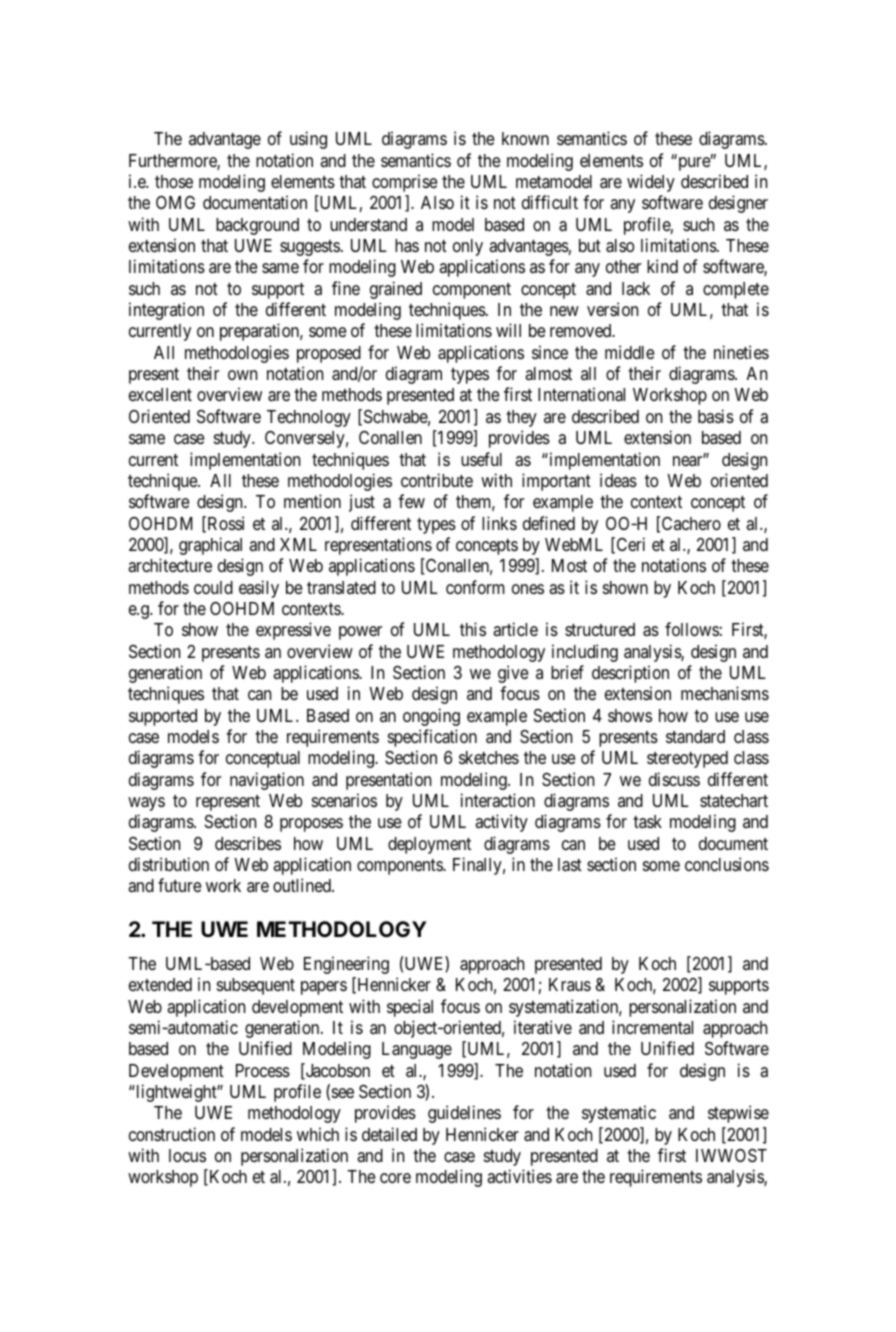  I want to click on follows, so click(692, 629).
